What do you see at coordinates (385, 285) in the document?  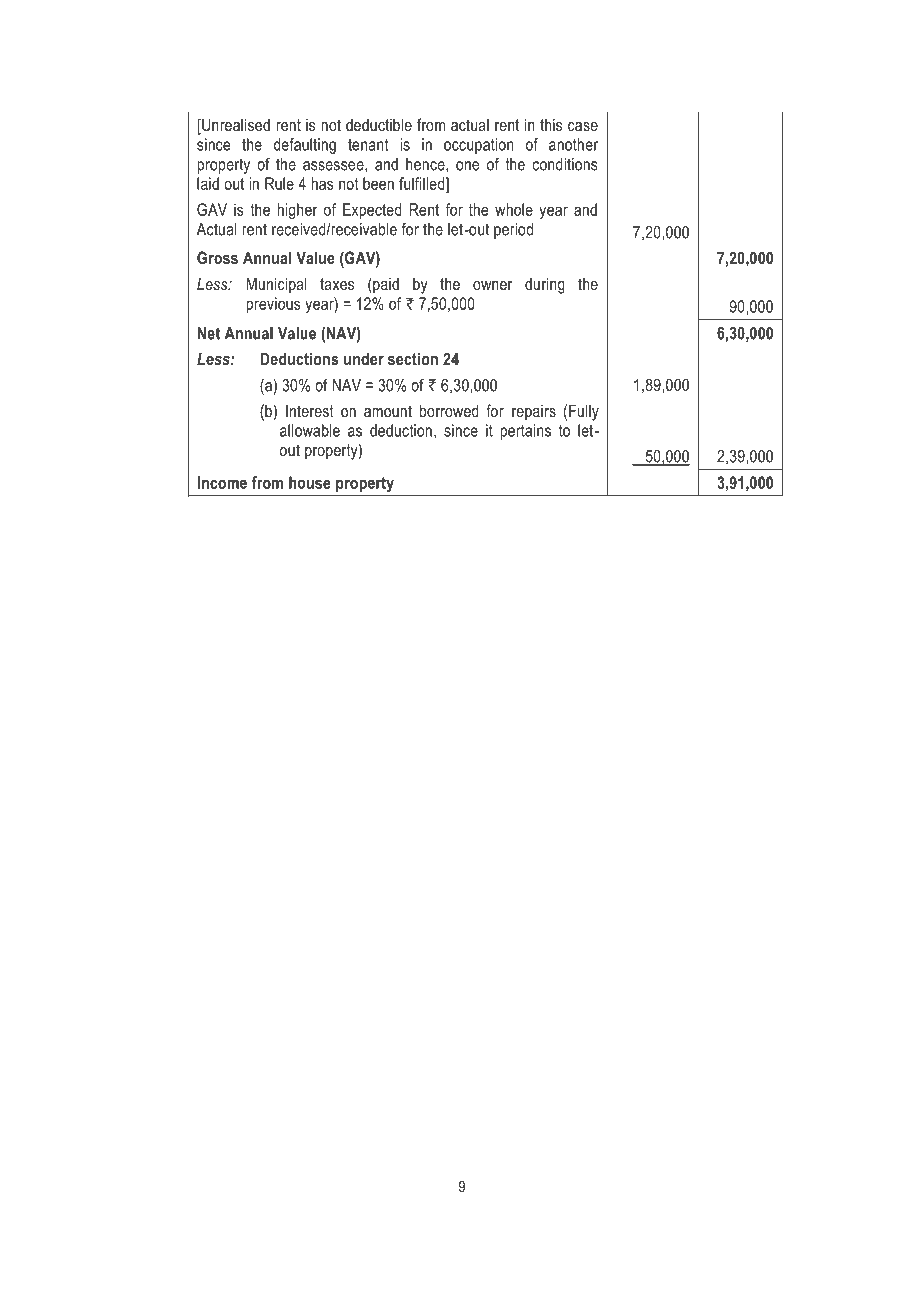 I see `paid` at bounding box center [385, 285].
